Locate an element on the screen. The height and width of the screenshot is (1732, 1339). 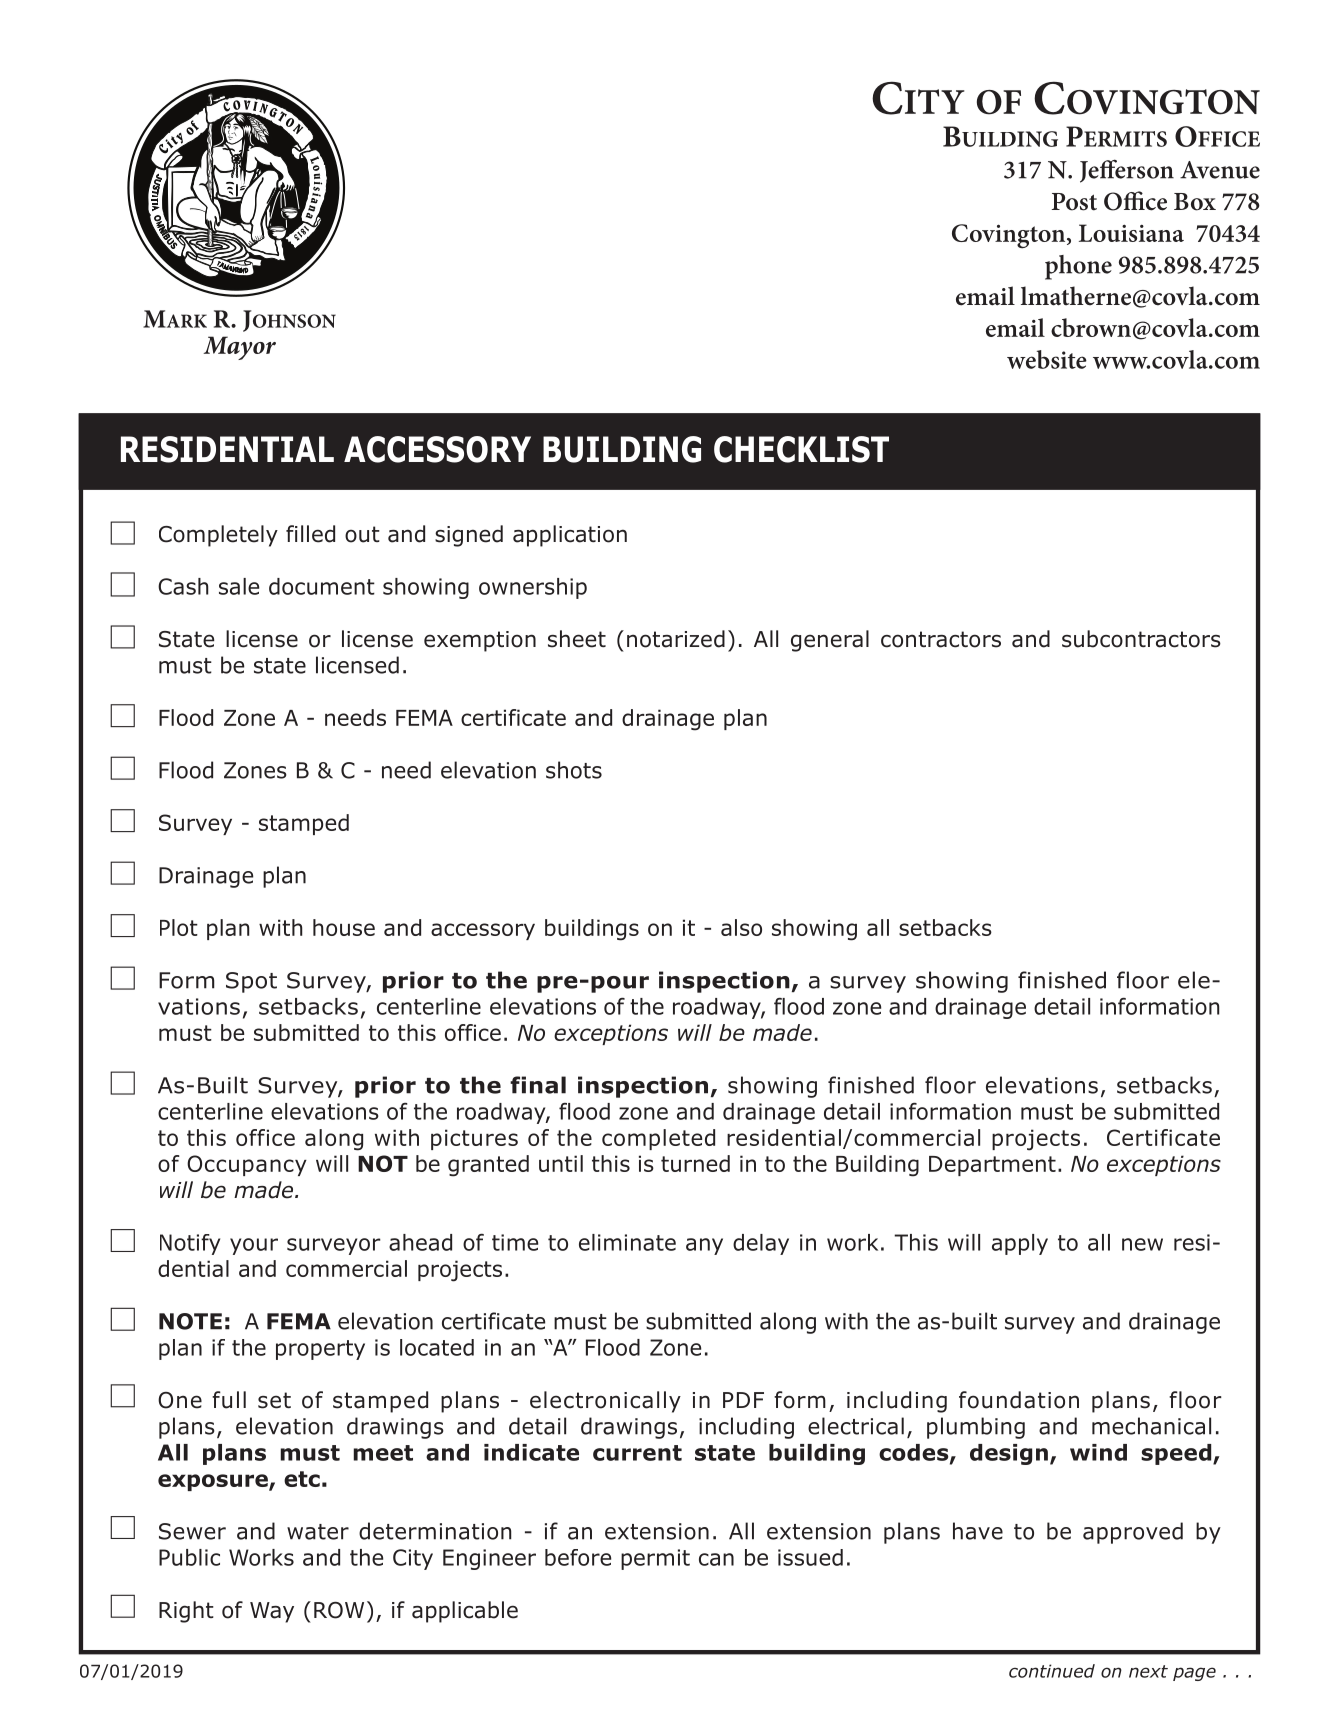
Mayor is located at coordinates (239, 348).
